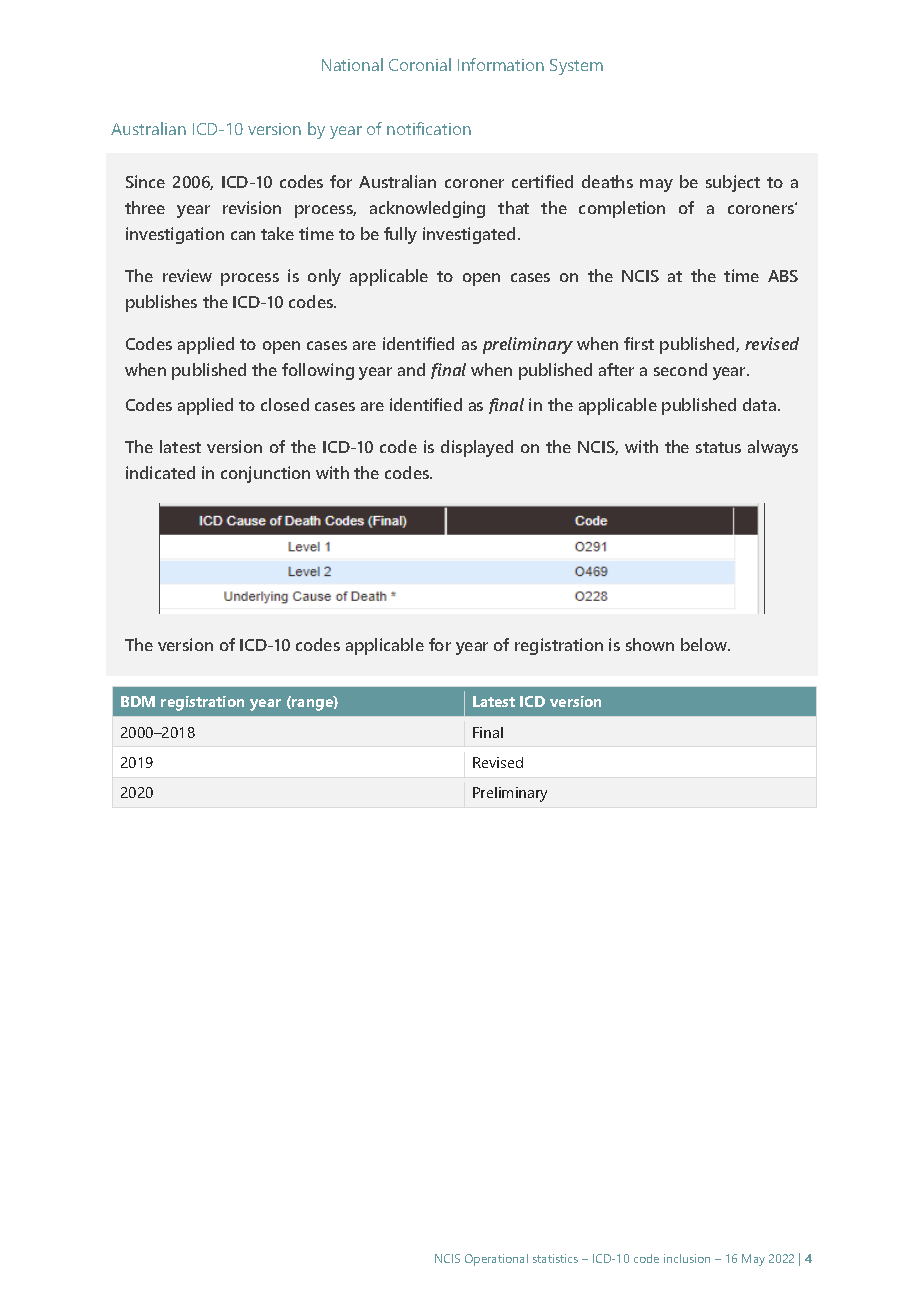  What do you see at coordinates (705, 644) in the screenshot?
I see `below` at bounding box center [705, 644].
